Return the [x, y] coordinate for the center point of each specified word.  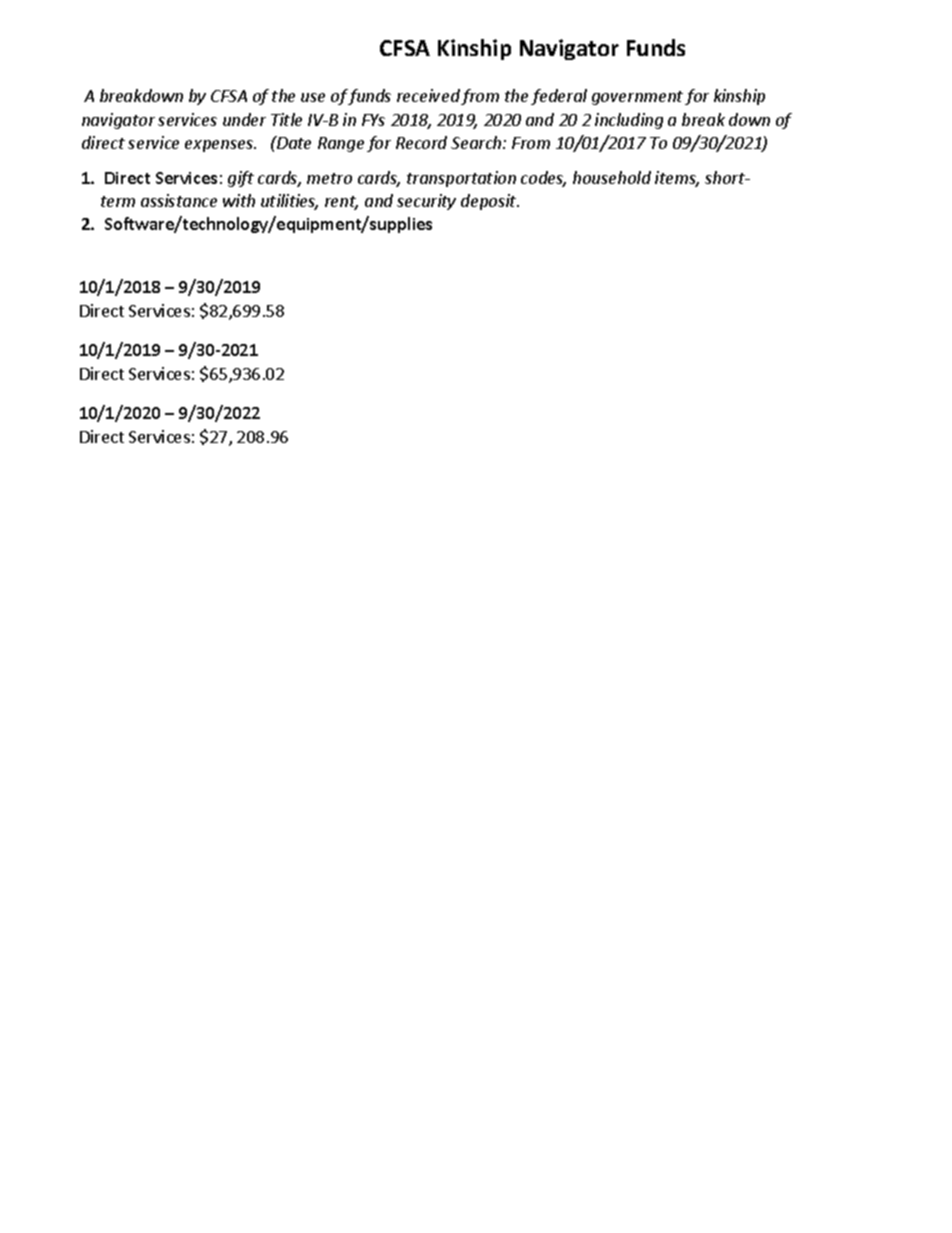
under [244, 119]
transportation [461, 179]
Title [286, 119]
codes [543, 179]
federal [559, 97]
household [612, 177]
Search [477, 142]
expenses [220, 146]
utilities [289, 202]
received [429, 97]
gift [241, 179]
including [629, 121]
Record [421, 142]
